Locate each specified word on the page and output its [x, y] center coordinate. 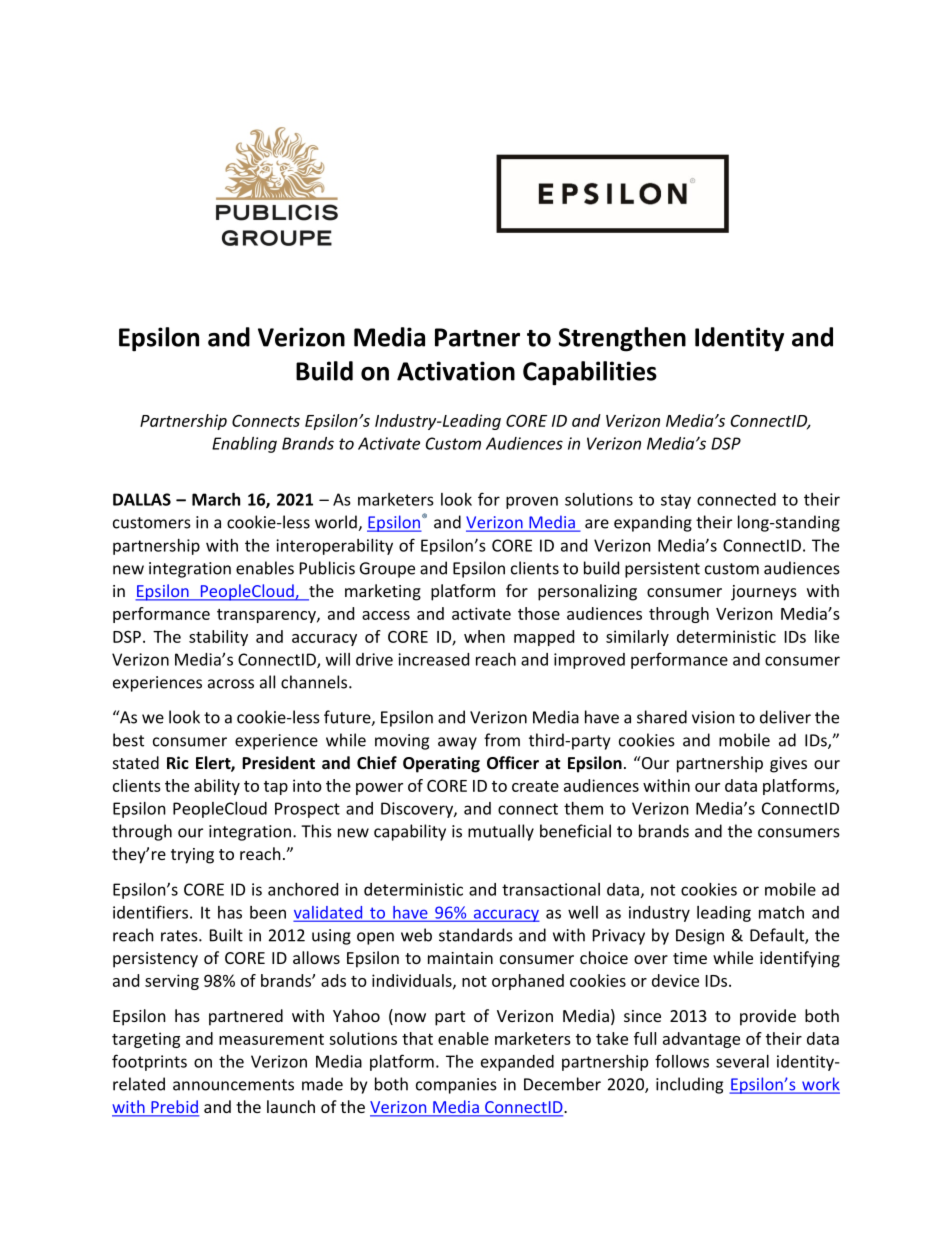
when [484, 636]
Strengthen [622, 339]
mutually [501, 832]
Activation [456, 371]
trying [192, 856]
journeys [764, 593]
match [781, 912]
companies [456, 1086]
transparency [267, 616]
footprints [149, 1062]
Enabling [244, 445]
